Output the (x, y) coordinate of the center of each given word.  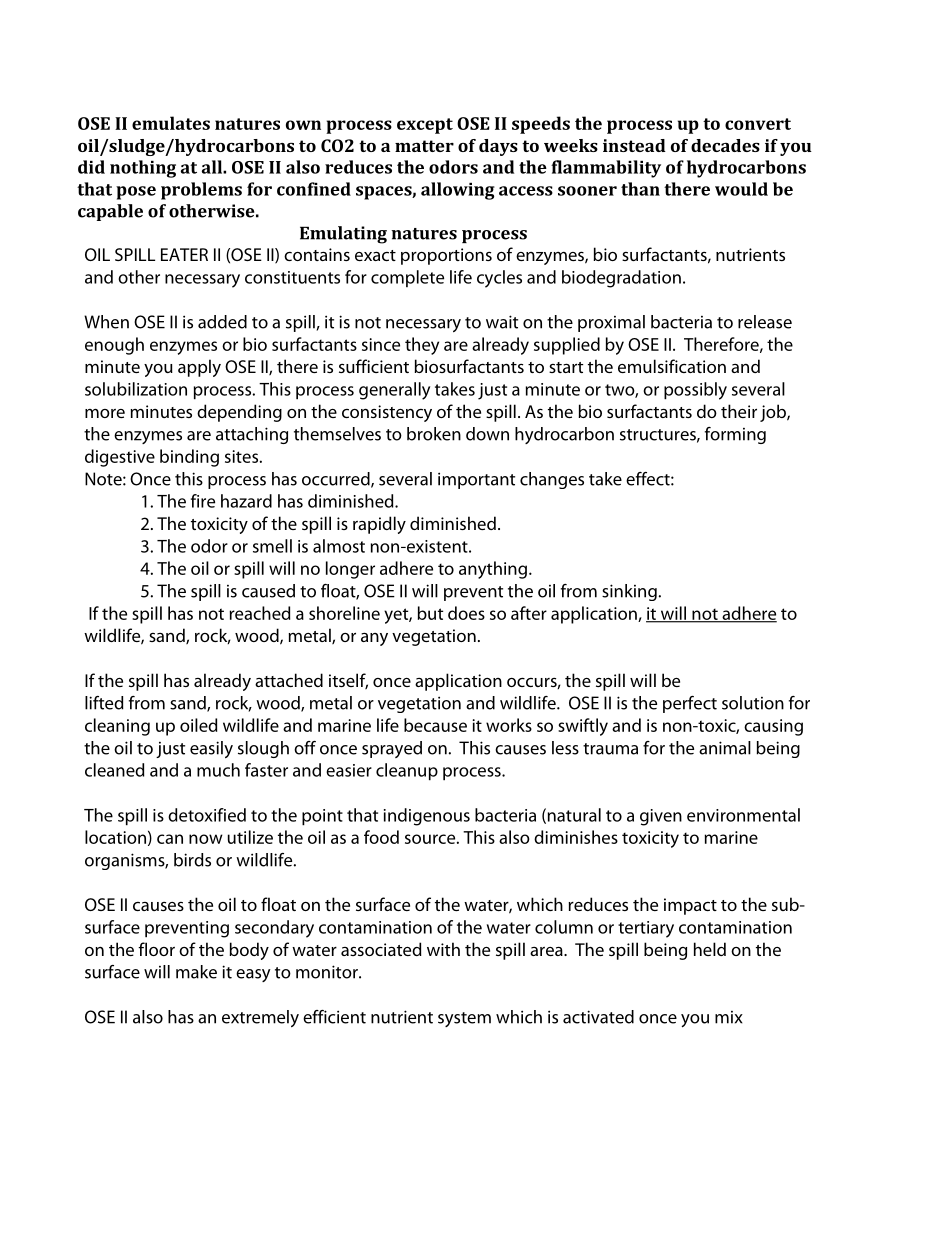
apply (199, 368)
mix (729, 1017)
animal (725, 748)
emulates (171, 123)
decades (725, 145)
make (196, 972)
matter (424, 146)
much (218, 770)
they (422, 346)
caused (268, 591)
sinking (629, 592)
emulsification (672, 366)
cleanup (407, 772)
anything (493, 570)
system (464, 1019)
